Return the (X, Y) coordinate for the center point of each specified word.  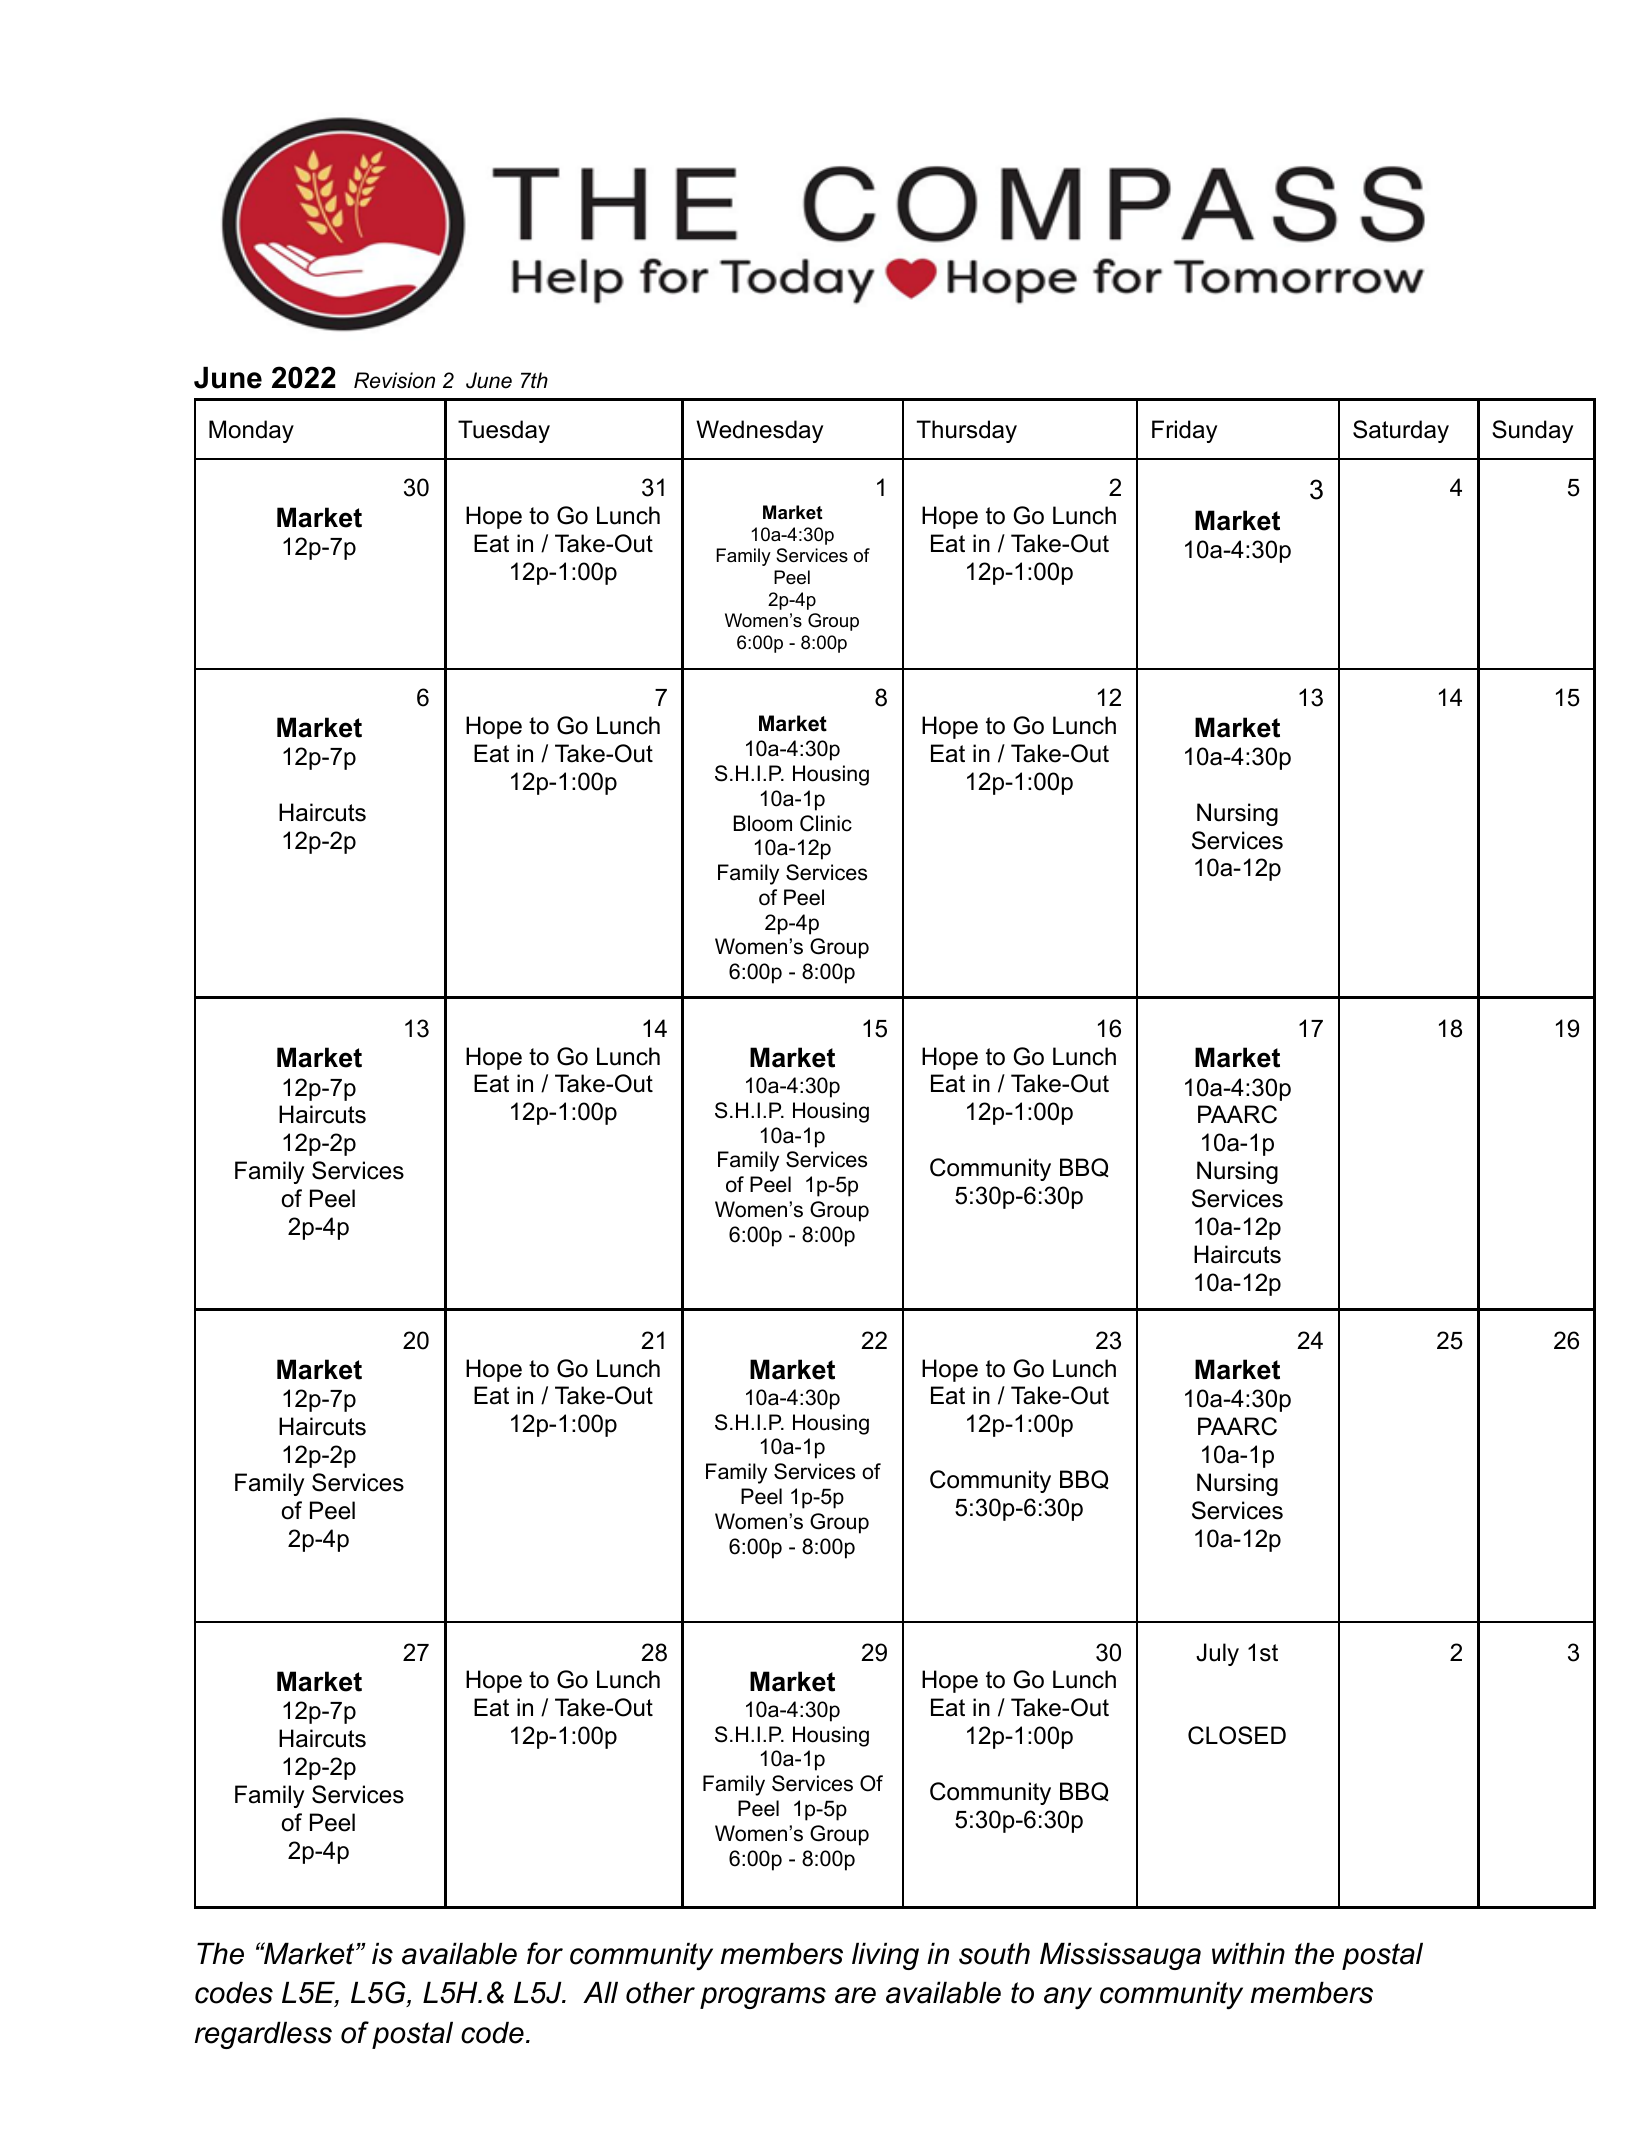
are (855, 1995)
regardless (263, 2035)
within (1248, 1954)
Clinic (826, 823)
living (885, 1956)
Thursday (967, 431)
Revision (394, 380)
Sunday (1532, 431)
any (1068, 1998)
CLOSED (1237, 1735)
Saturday (1401, 431)
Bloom (763, 823)
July (1217, 1654)
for (545, 1953)
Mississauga (1120, 1956)
